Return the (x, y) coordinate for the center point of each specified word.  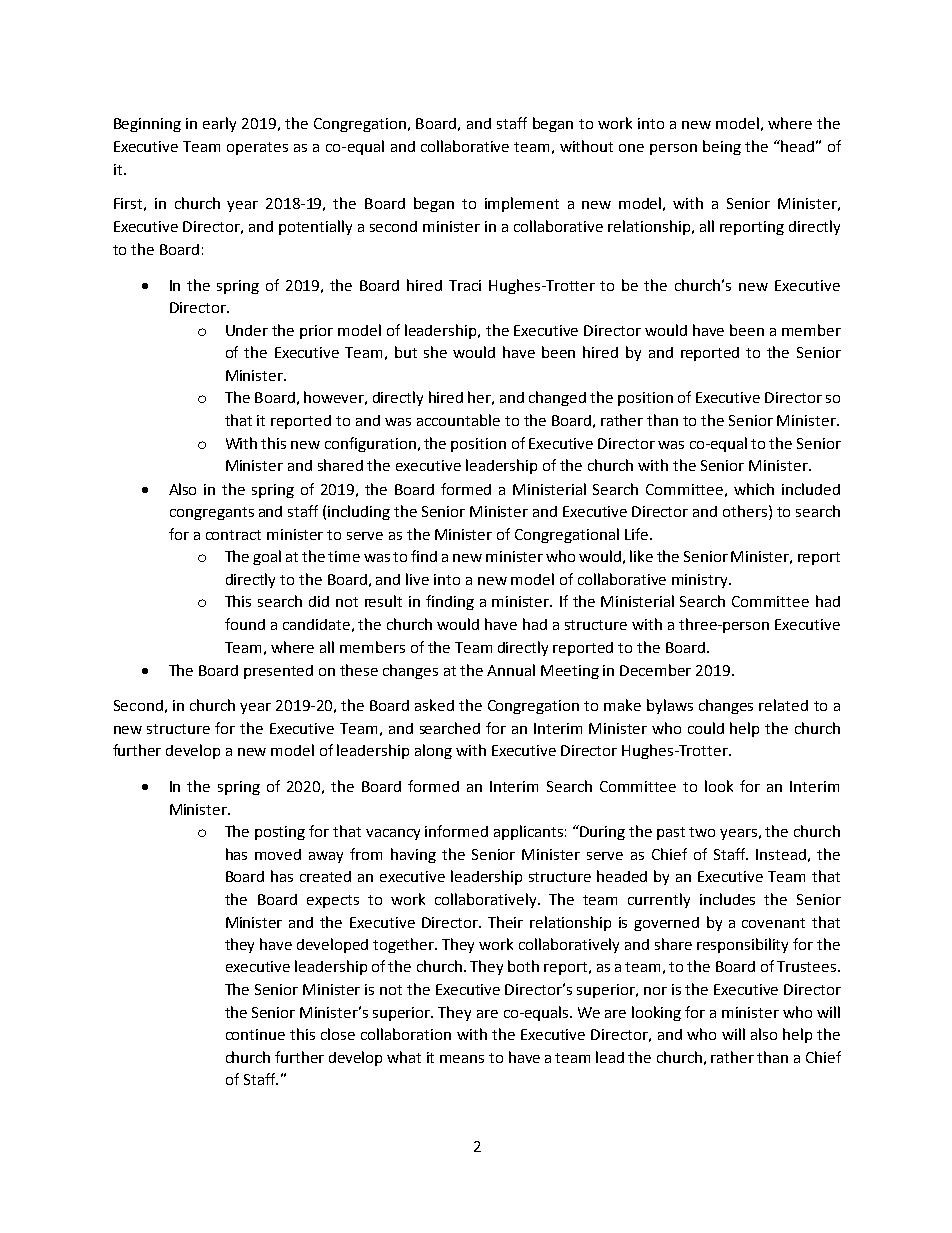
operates (257, 148)
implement (522, 204)
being (722, 147)
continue (255, 1034)
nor (655, 991)
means (462, 1059)
